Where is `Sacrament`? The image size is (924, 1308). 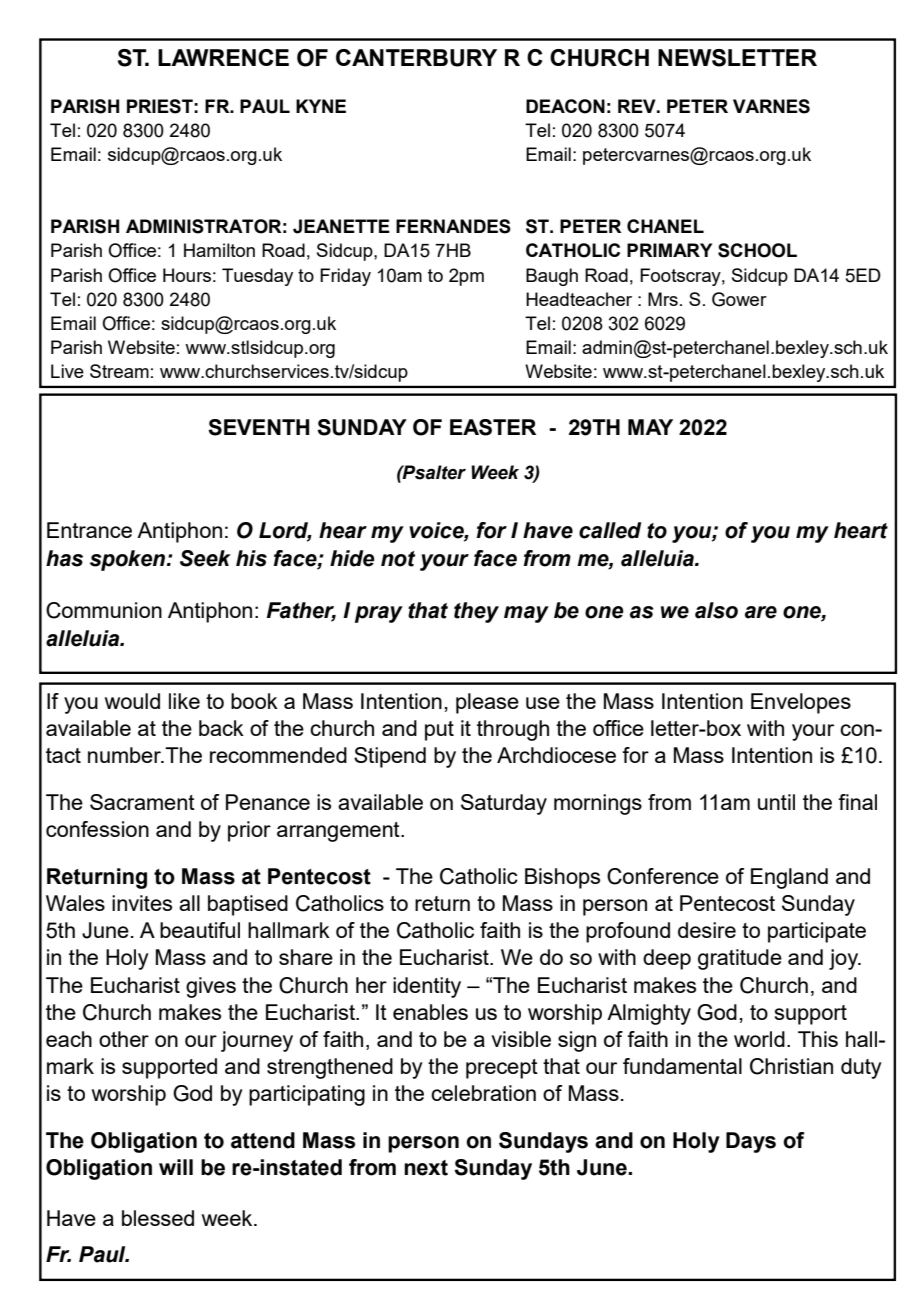
Sacrament is located at coordinates (142, 802).
